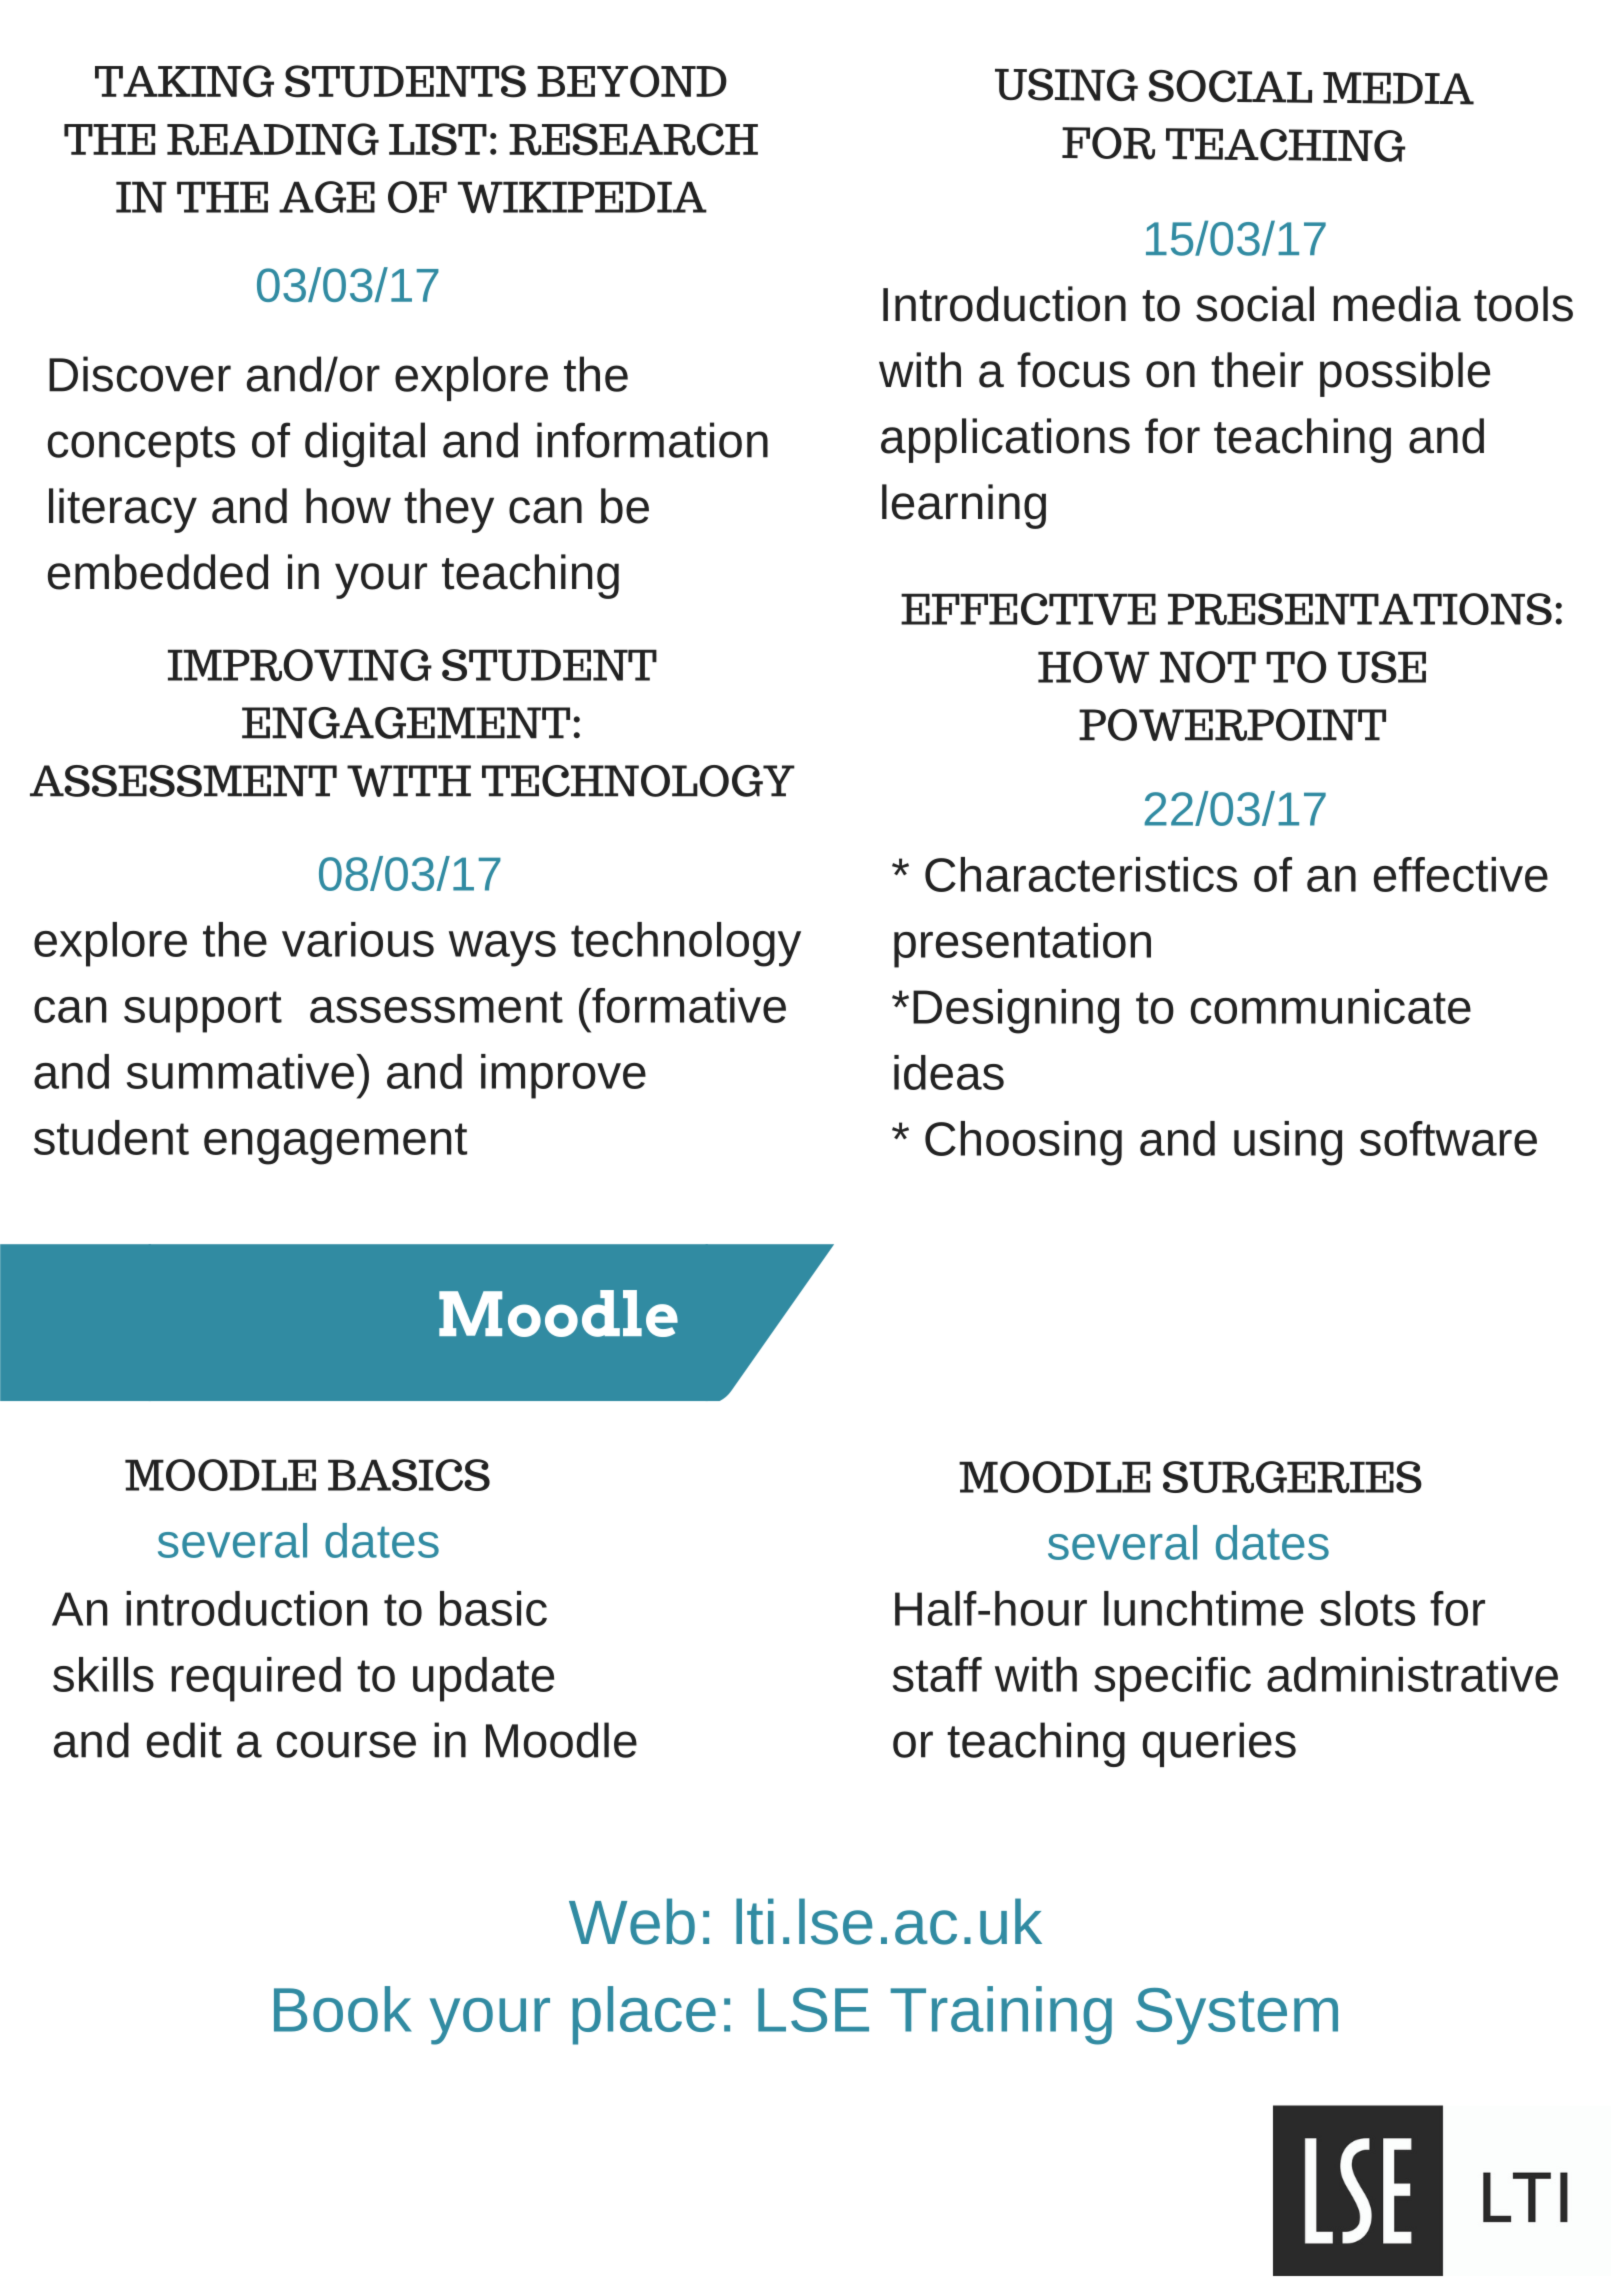 This screenshot has width=1612, height=2279. I want to click on RESEARCH, so click(633, 139).
